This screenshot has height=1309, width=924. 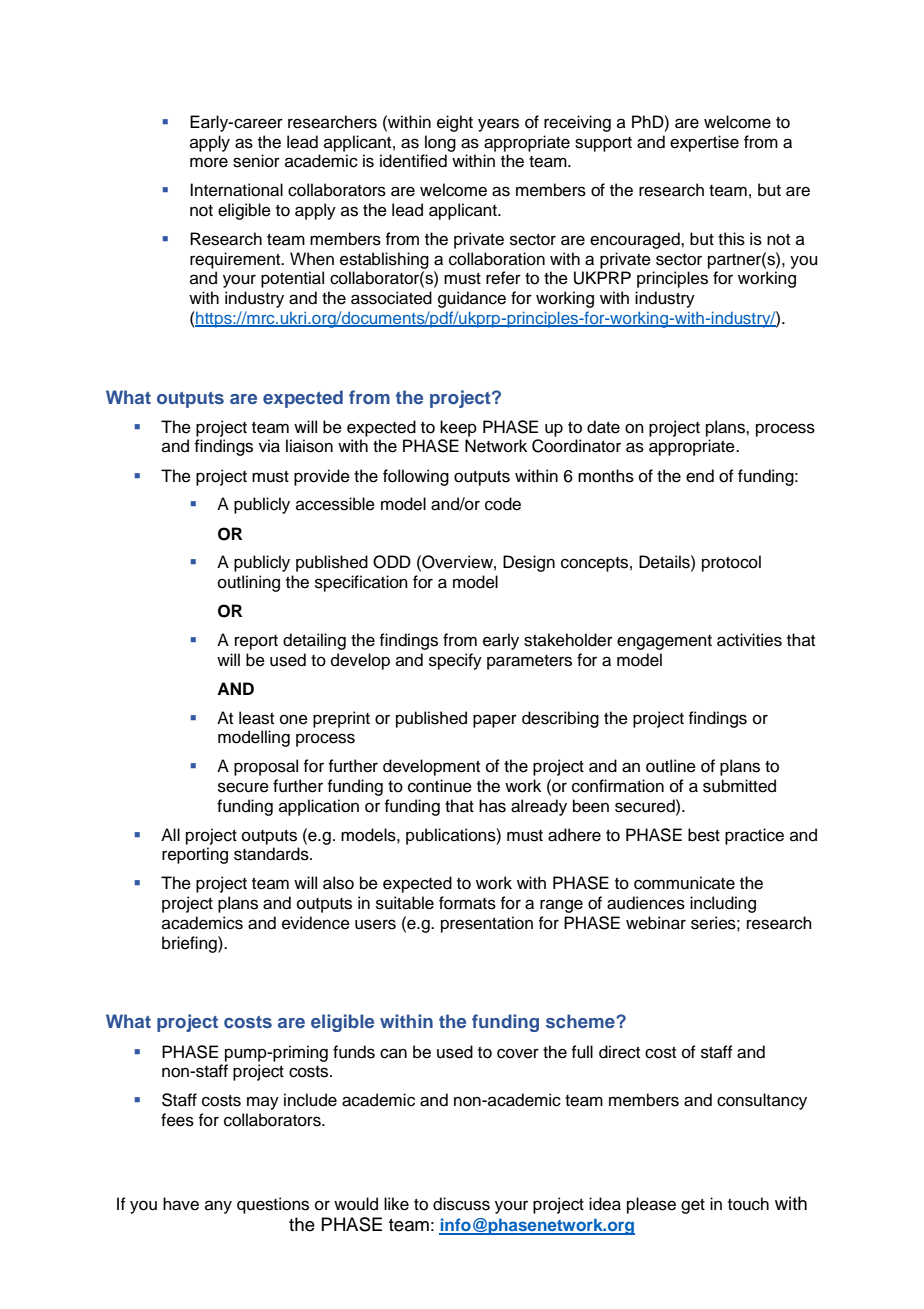 I want to click on specify, so click(x=455, y=661).
